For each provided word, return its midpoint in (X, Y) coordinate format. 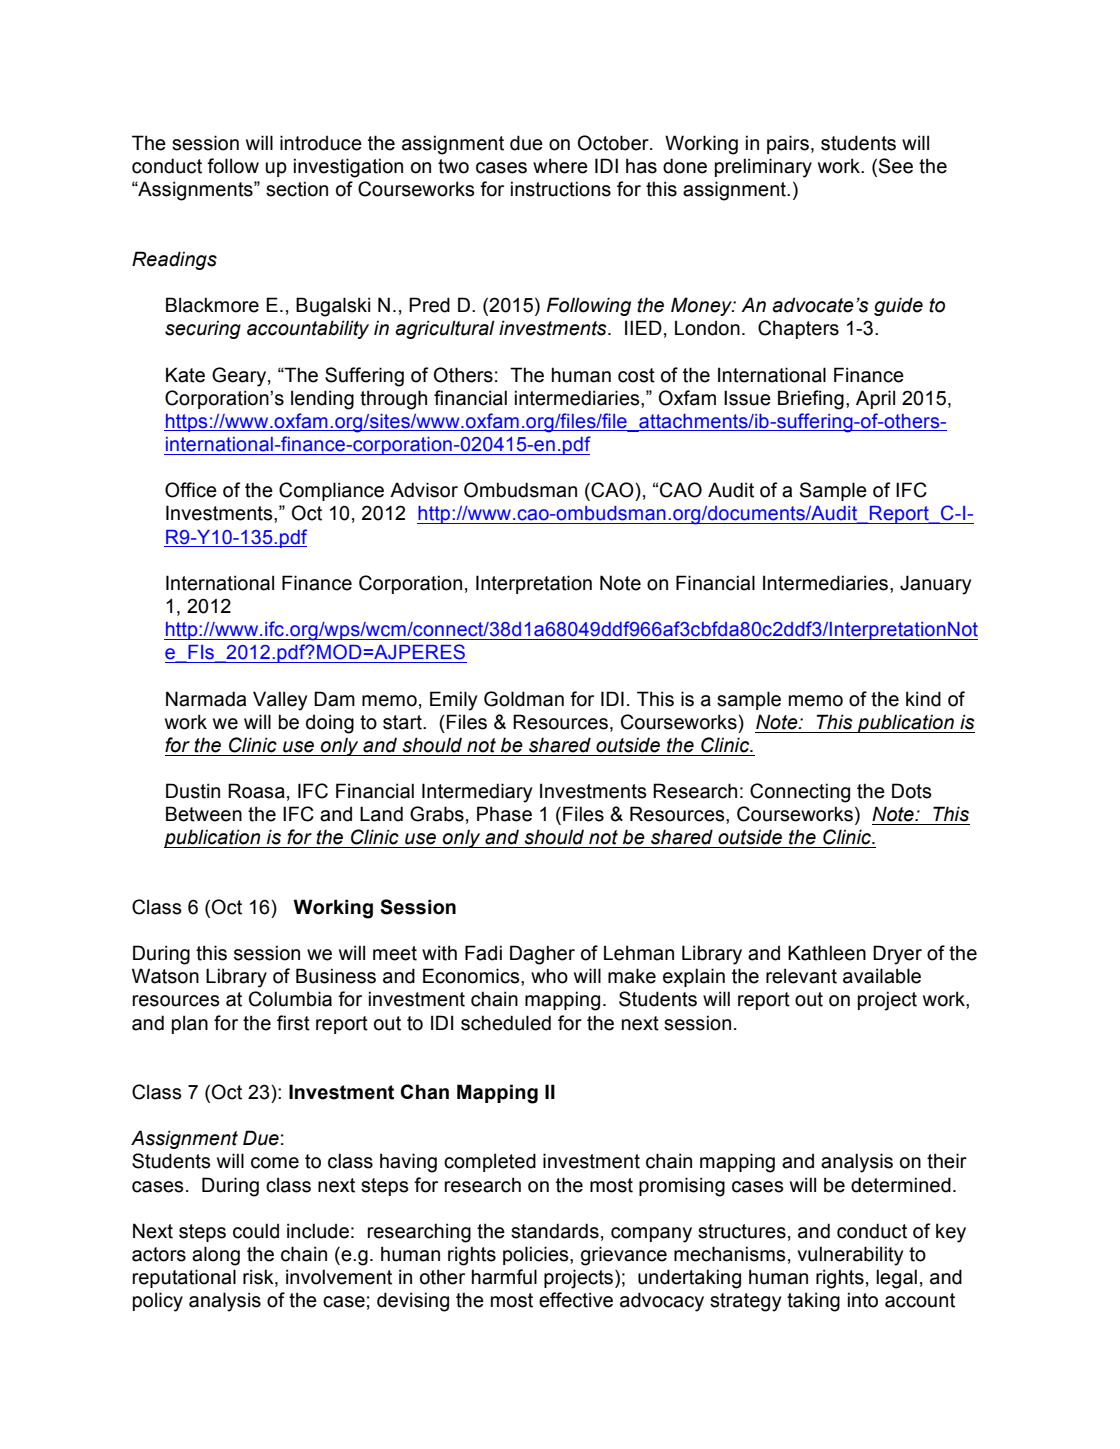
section (297, 189)
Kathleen (827, 953)
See (896, 166)
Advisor (424, 490)
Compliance (331, 491)
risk (259, 1278)
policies (537, 1255)
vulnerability (850, 1256)
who (549, 976)
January (935, 585)
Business (336, 976)
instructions (561, 189)
